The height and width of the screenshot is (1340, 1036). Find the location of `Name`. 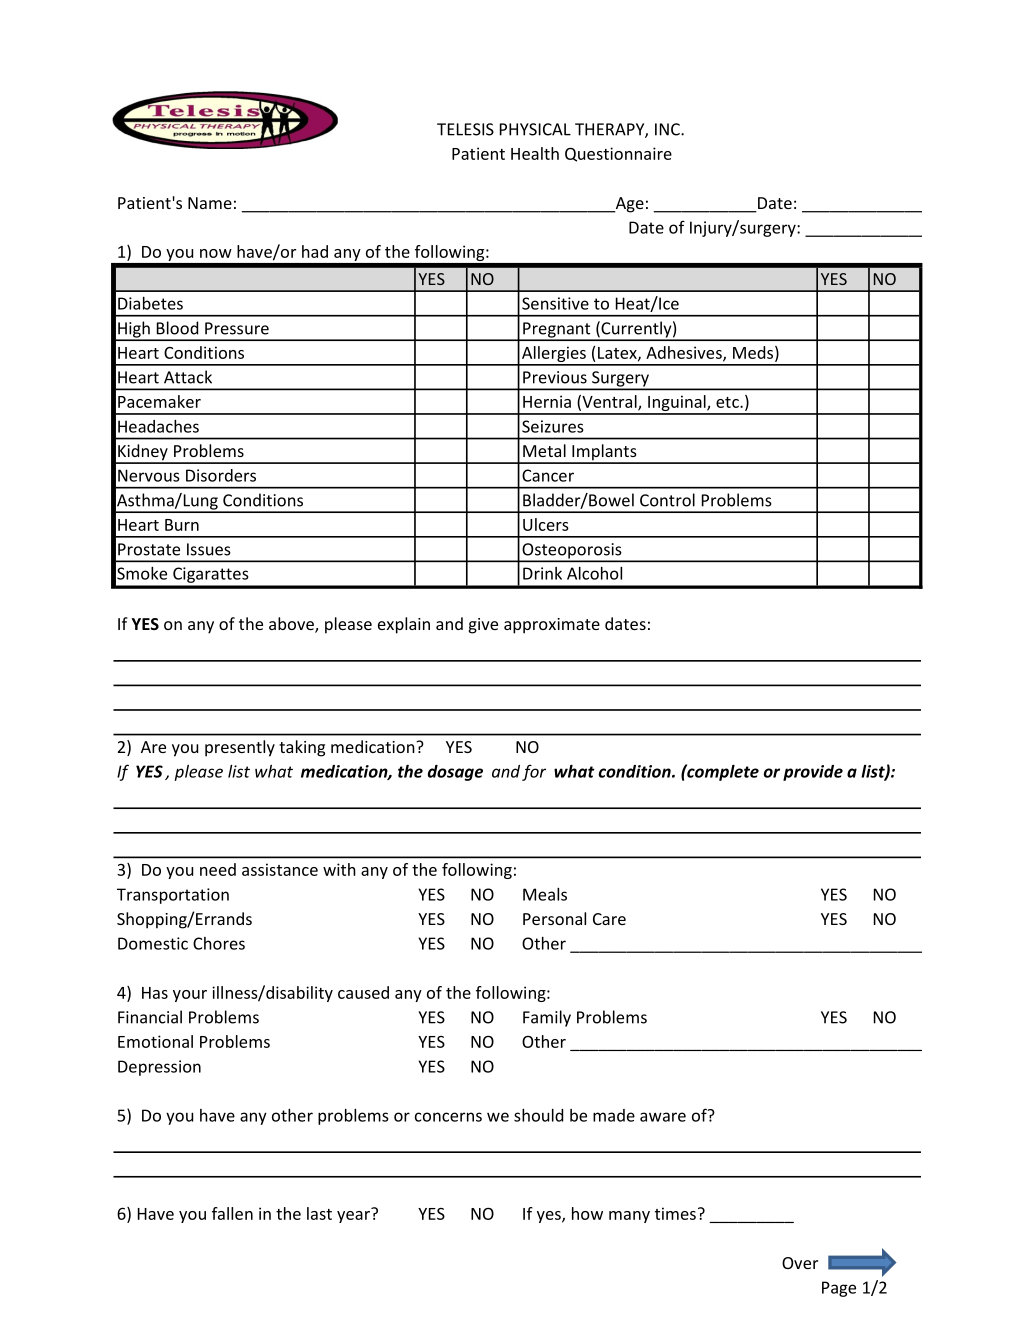

Name is located at coordinates (210, 203).
